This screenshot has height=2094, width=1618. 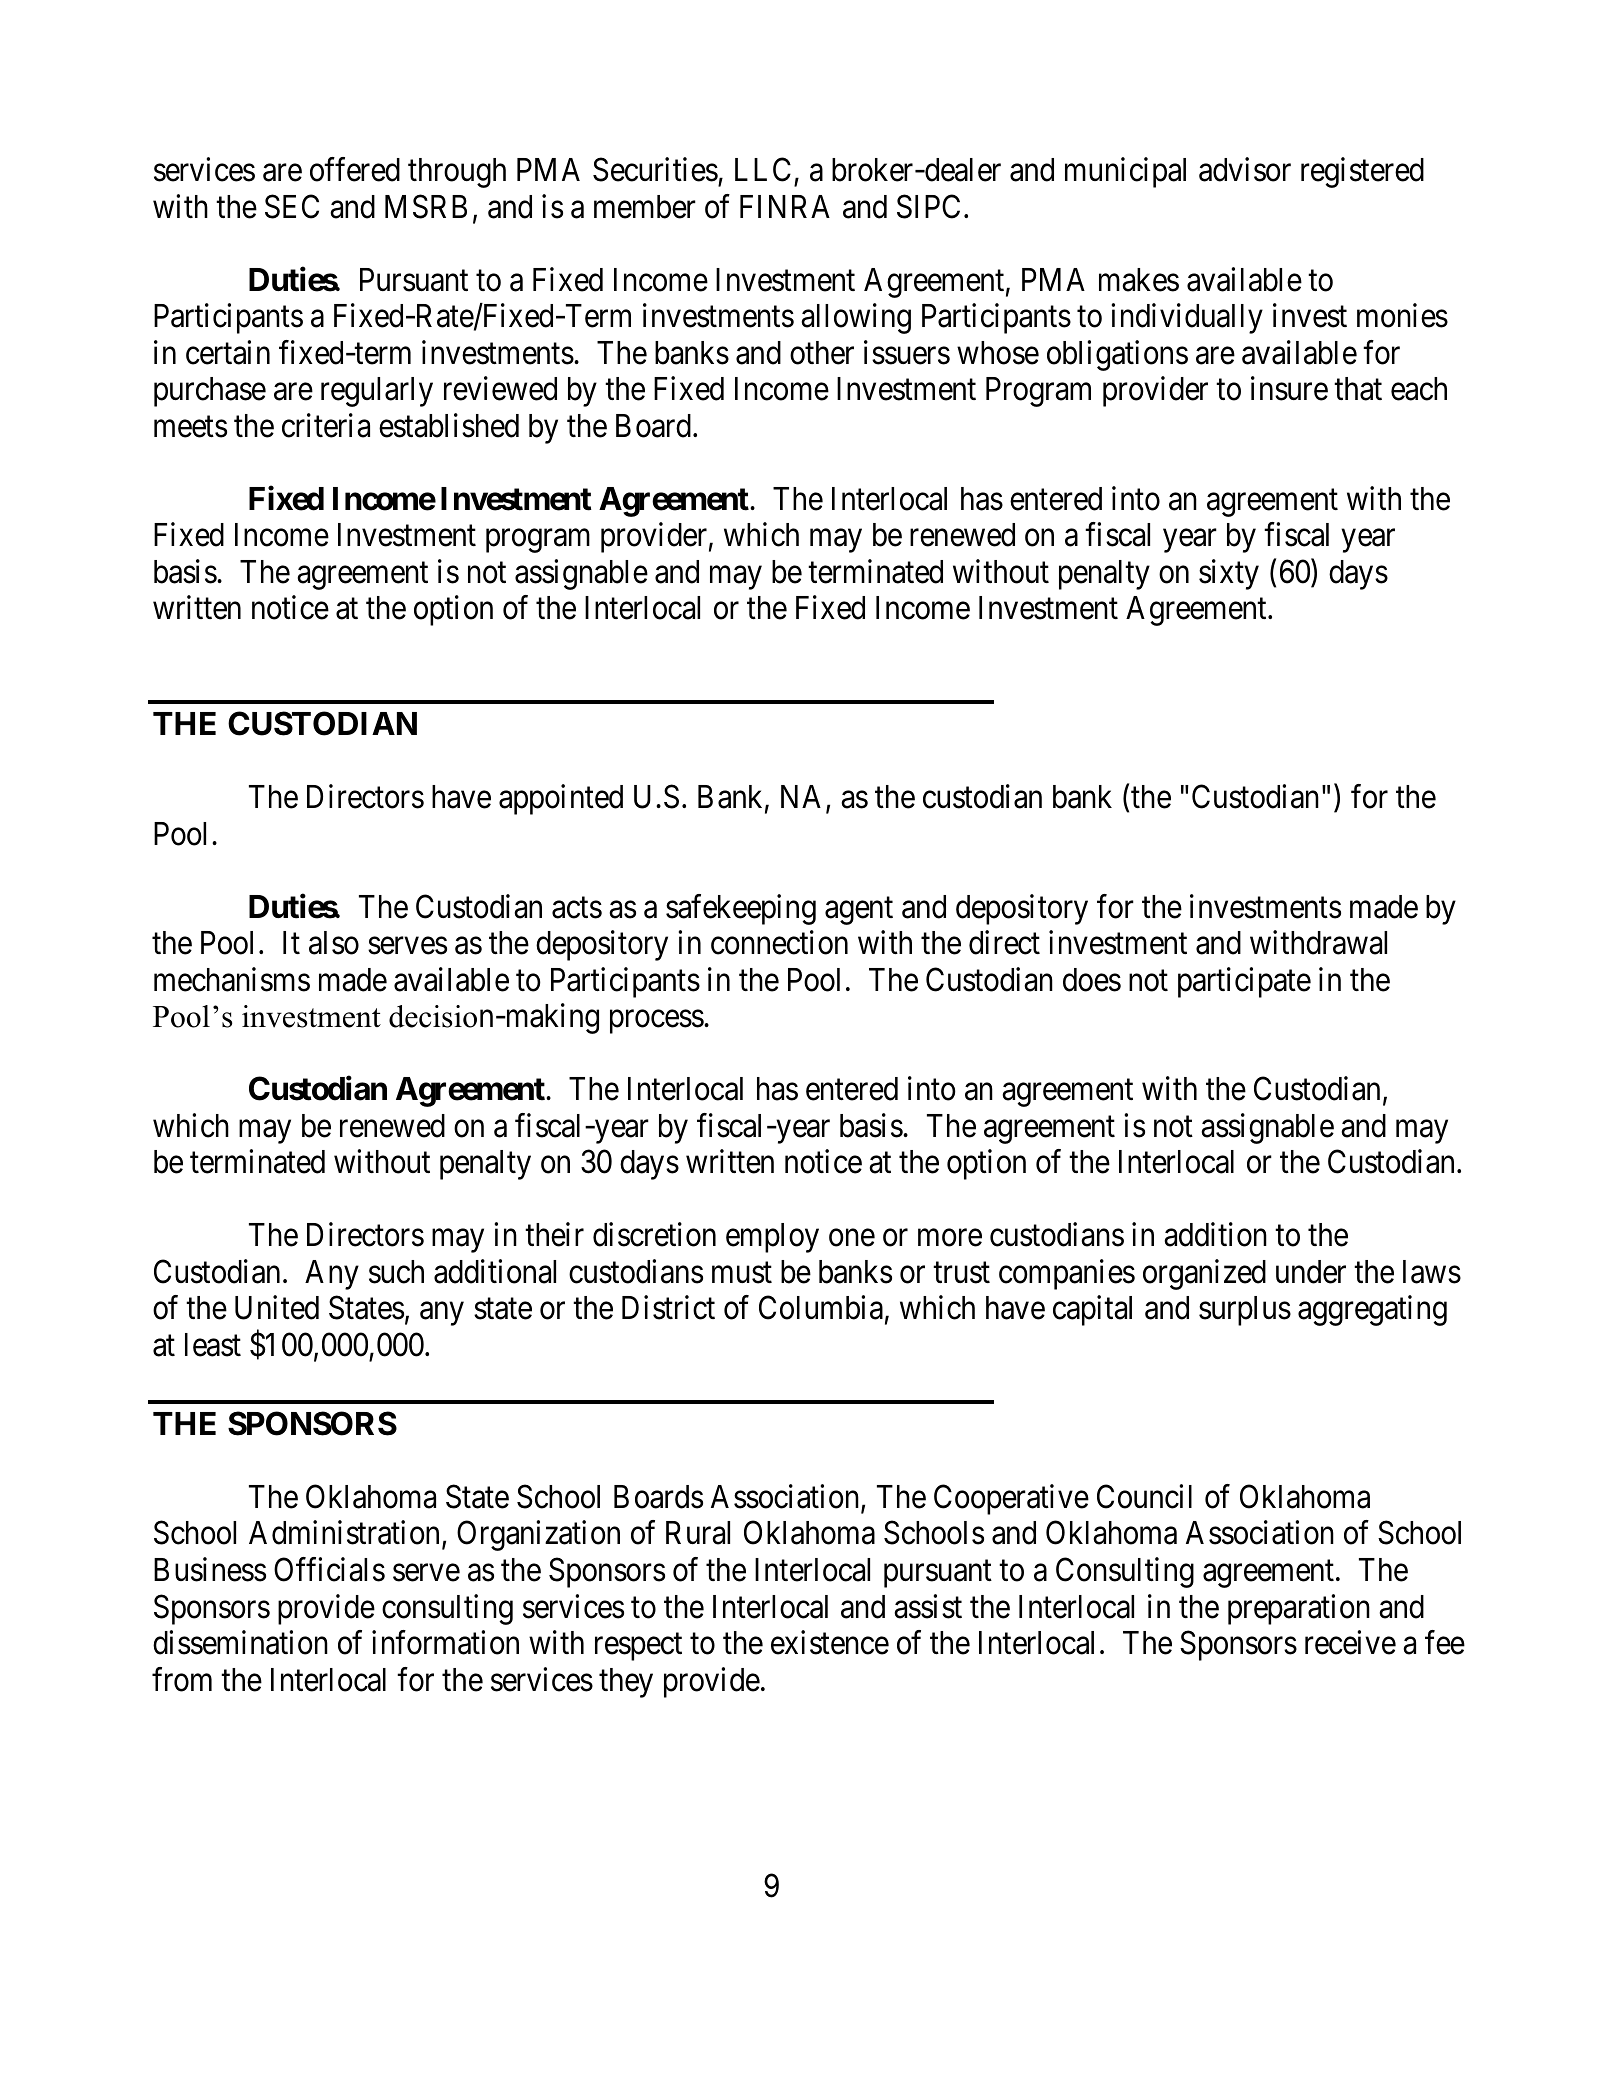 What do you see at coordinates (1245, 170) in the screenshot?
I see `advisor` at bounding box center [1245, 170].
